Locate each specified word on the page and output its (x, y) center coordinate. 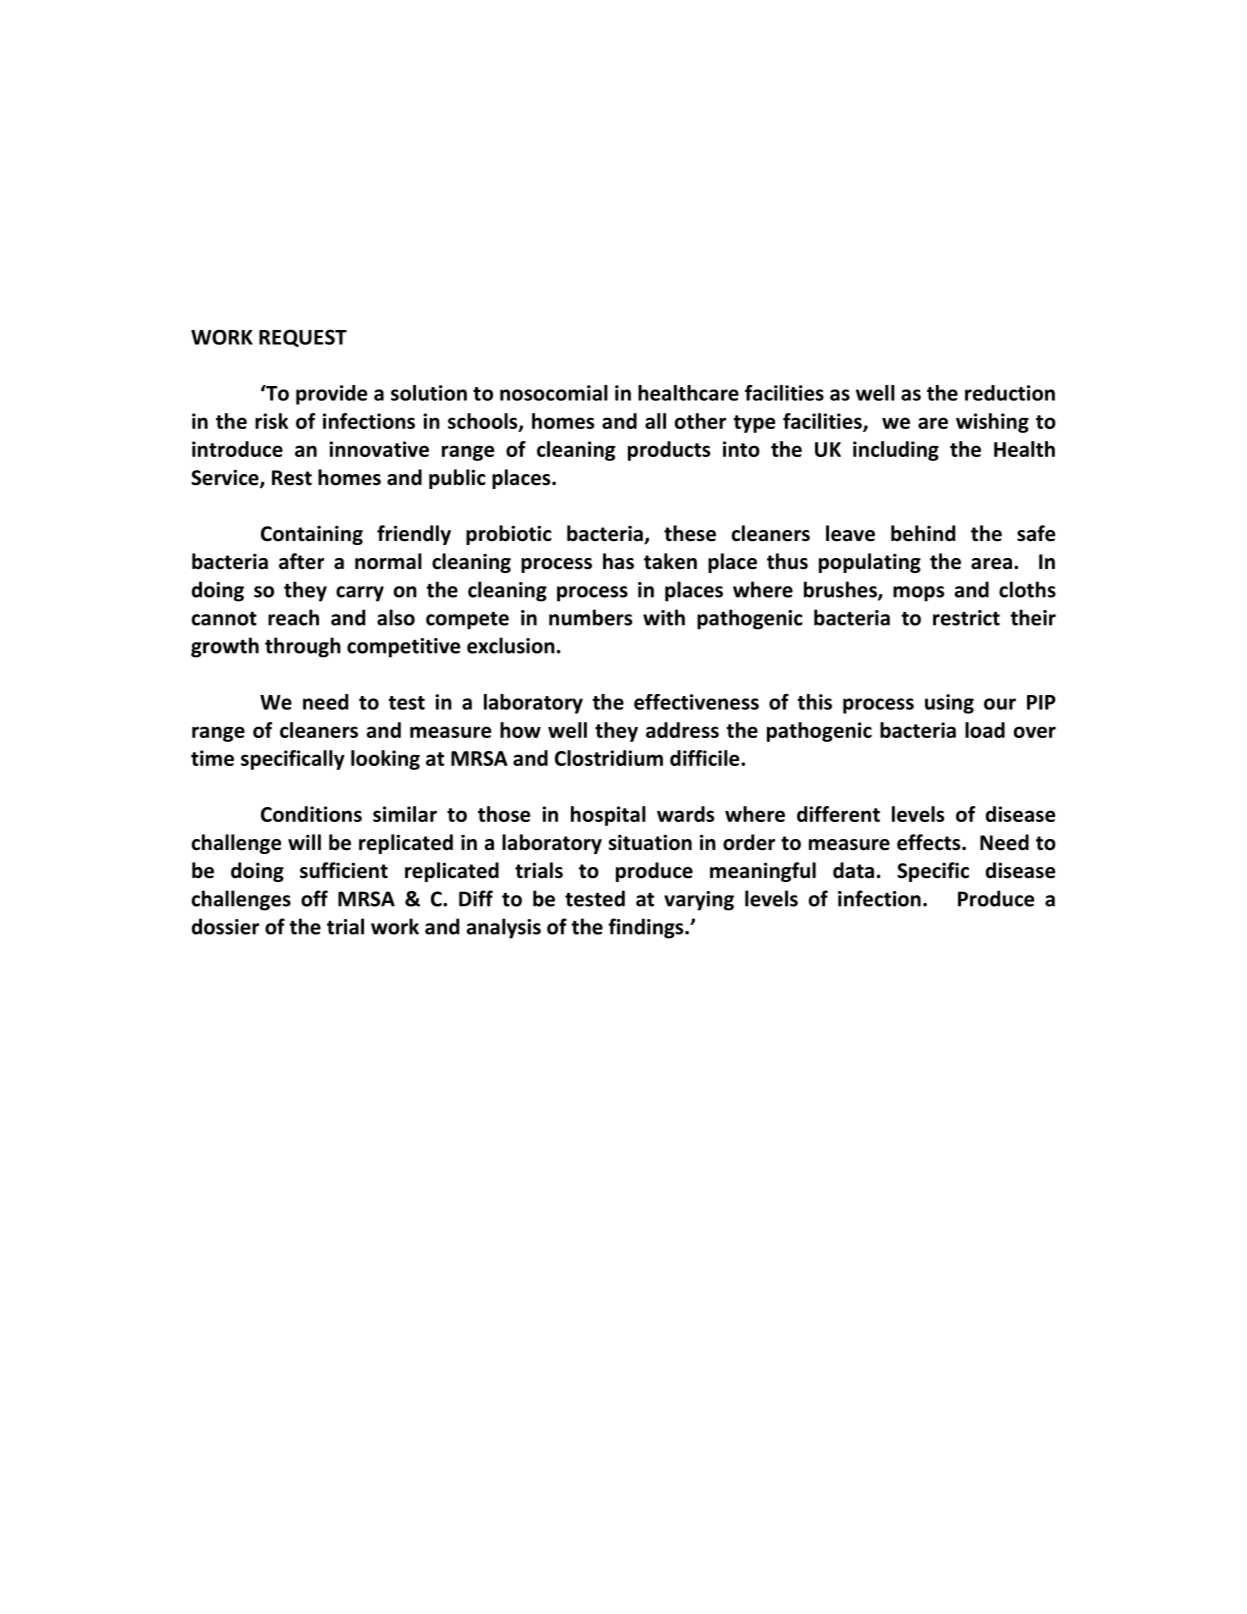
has (618, 561)
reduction (1010, 393)
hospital (608, 816)
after (301, 561)
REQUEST (303, 338)
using (949, 704)
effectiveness (696, 702)
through (303, 647)
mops (918, 594)
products (669, 451)
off (314, 898)
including (896, 451)
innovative (379, 449)
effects (930, 842)
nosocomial (554, 393)
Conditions (311, 814)
